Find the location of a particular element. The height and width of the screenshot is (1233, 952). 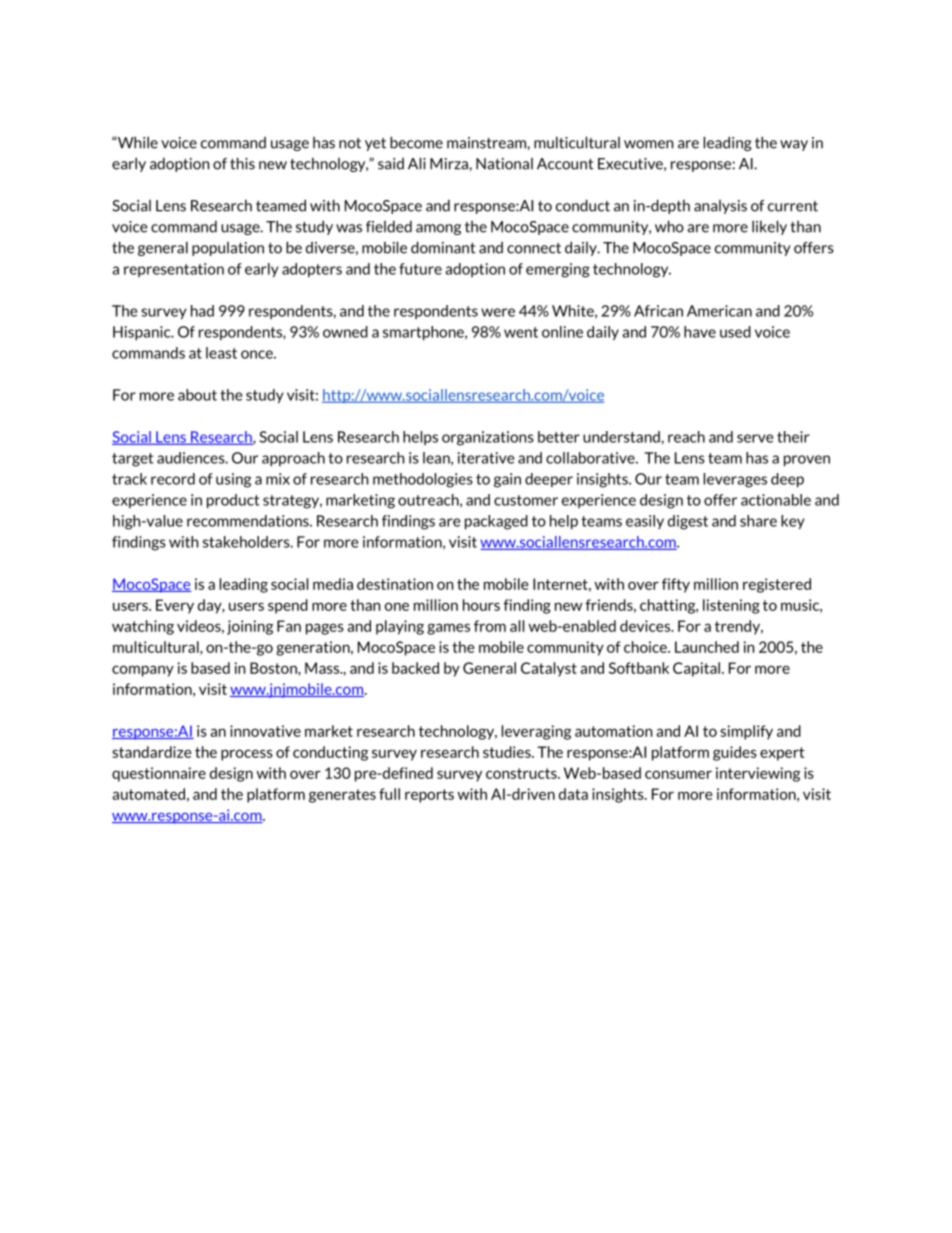

way is located at coordinates (794, 145).
